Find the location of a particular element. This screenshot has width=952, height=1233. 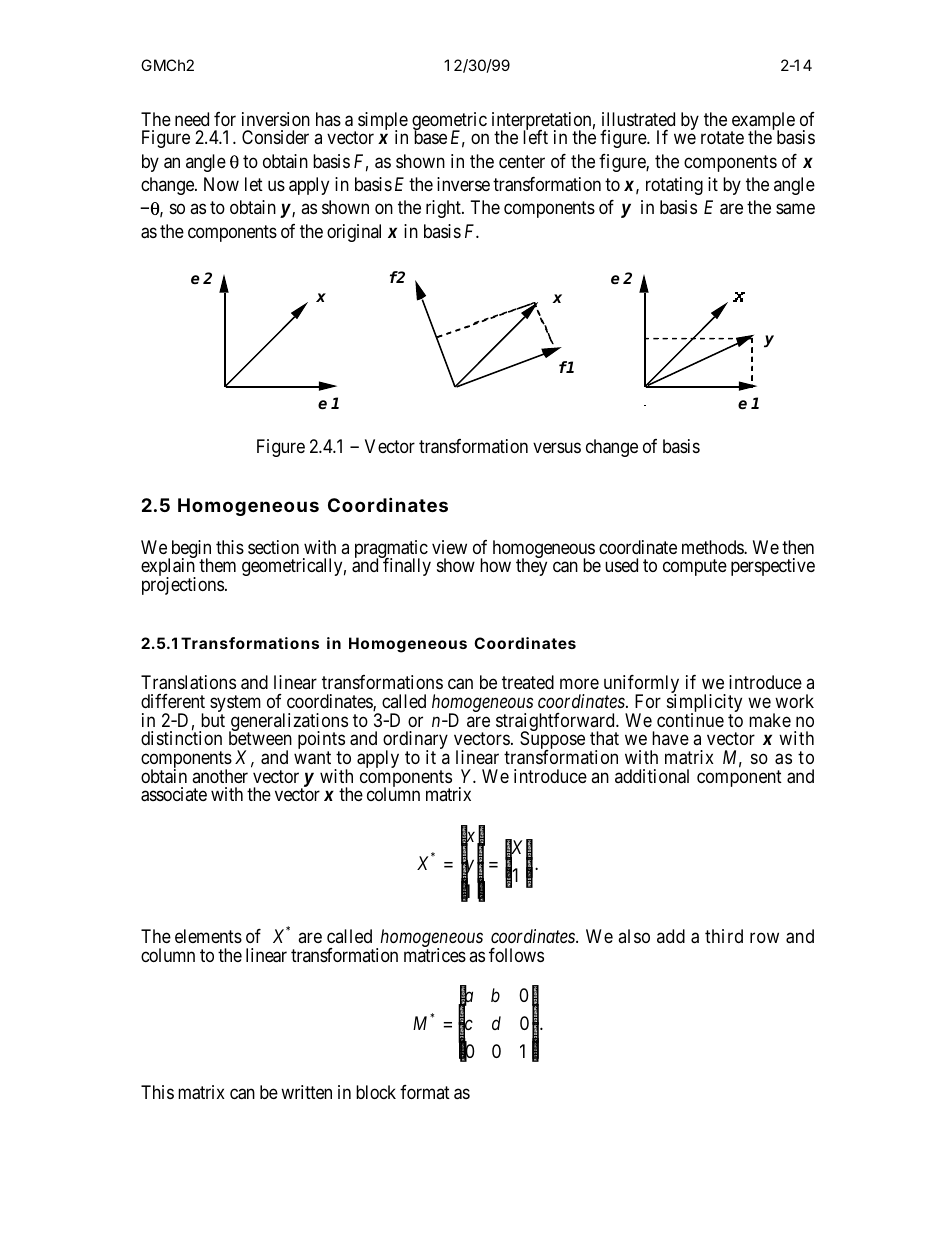

elements is located at coordinates (208, 936).
